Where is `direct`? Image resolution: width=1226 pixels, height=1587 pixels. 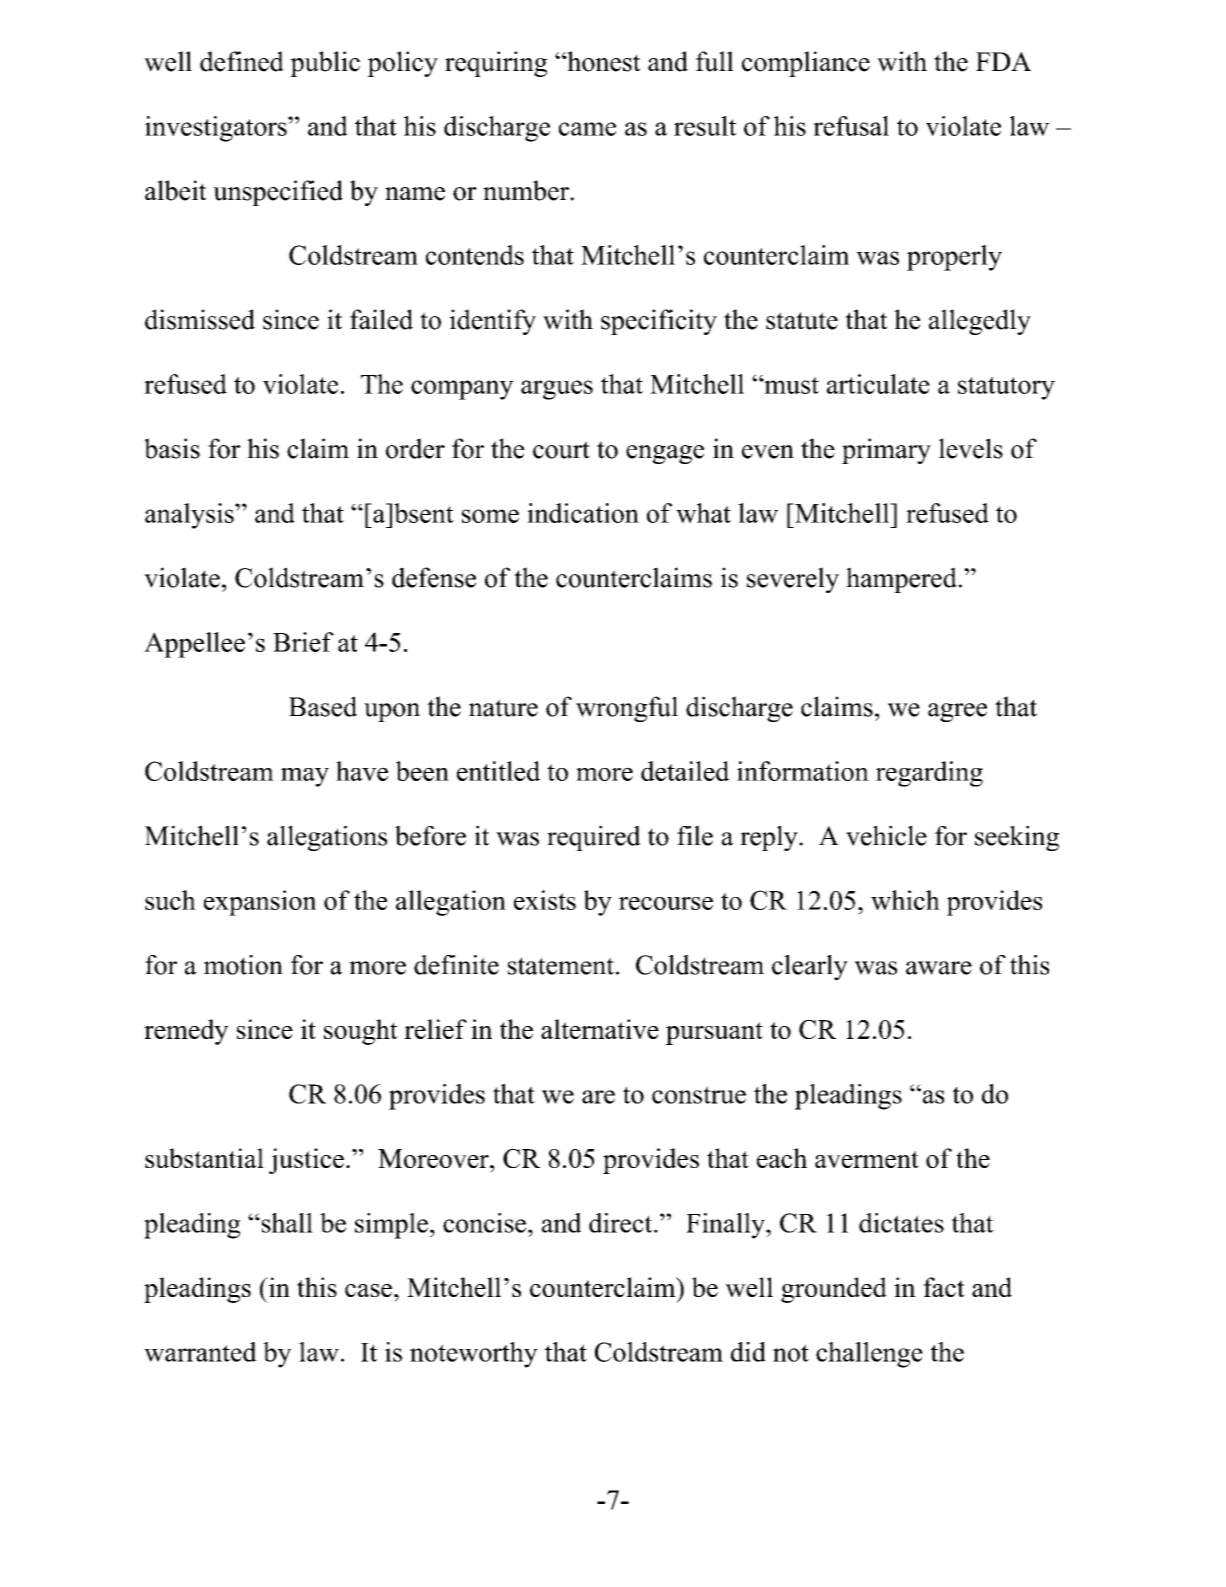
direct is located at coordinates (622, 1223).
